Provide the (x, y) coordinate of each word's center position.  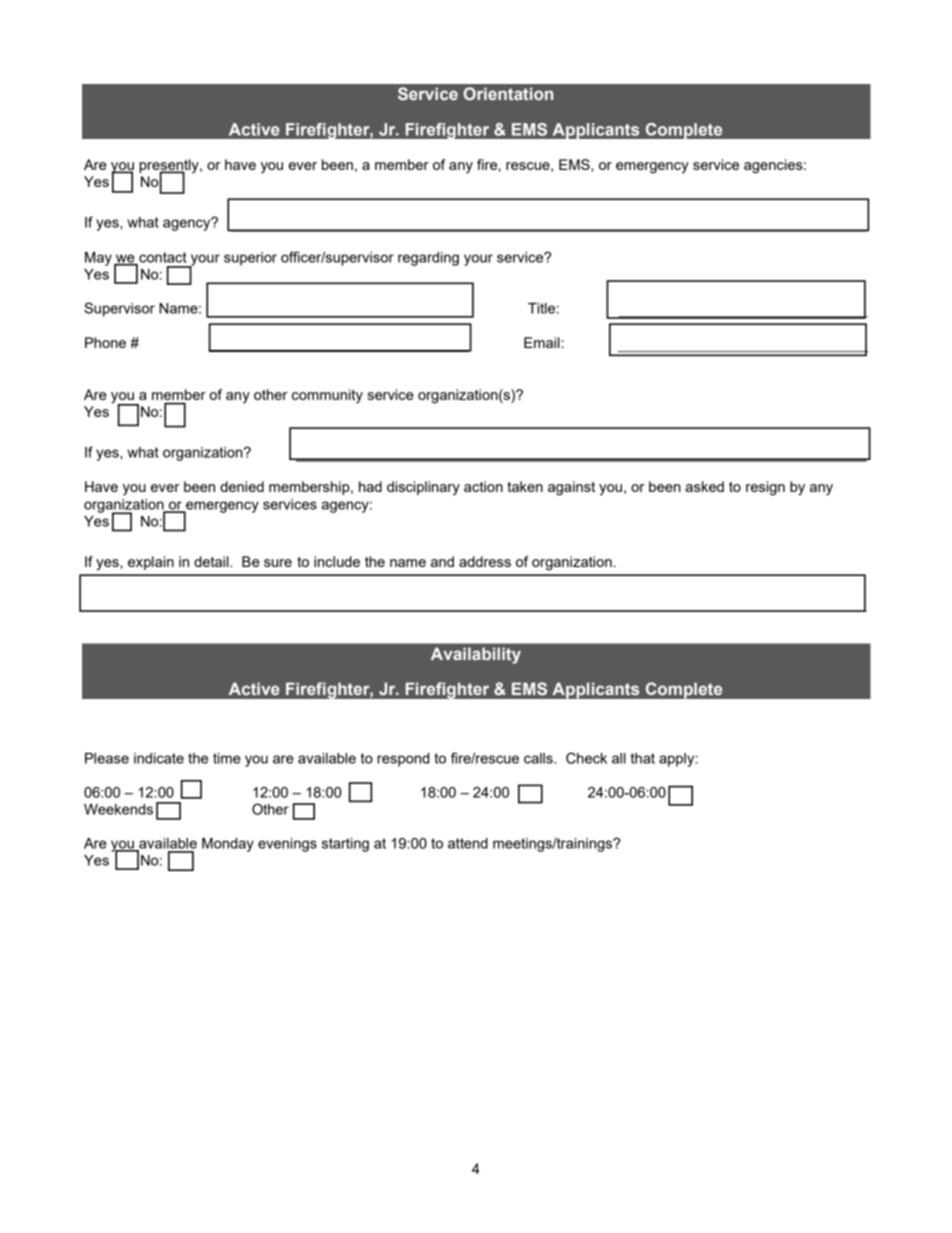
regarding (428, 259)
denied (242, 486)
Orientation (508, 93)
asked (704, 486)
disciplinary (423, 488)
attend (468, 843)
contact (162, 258)
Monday (228, 845)
